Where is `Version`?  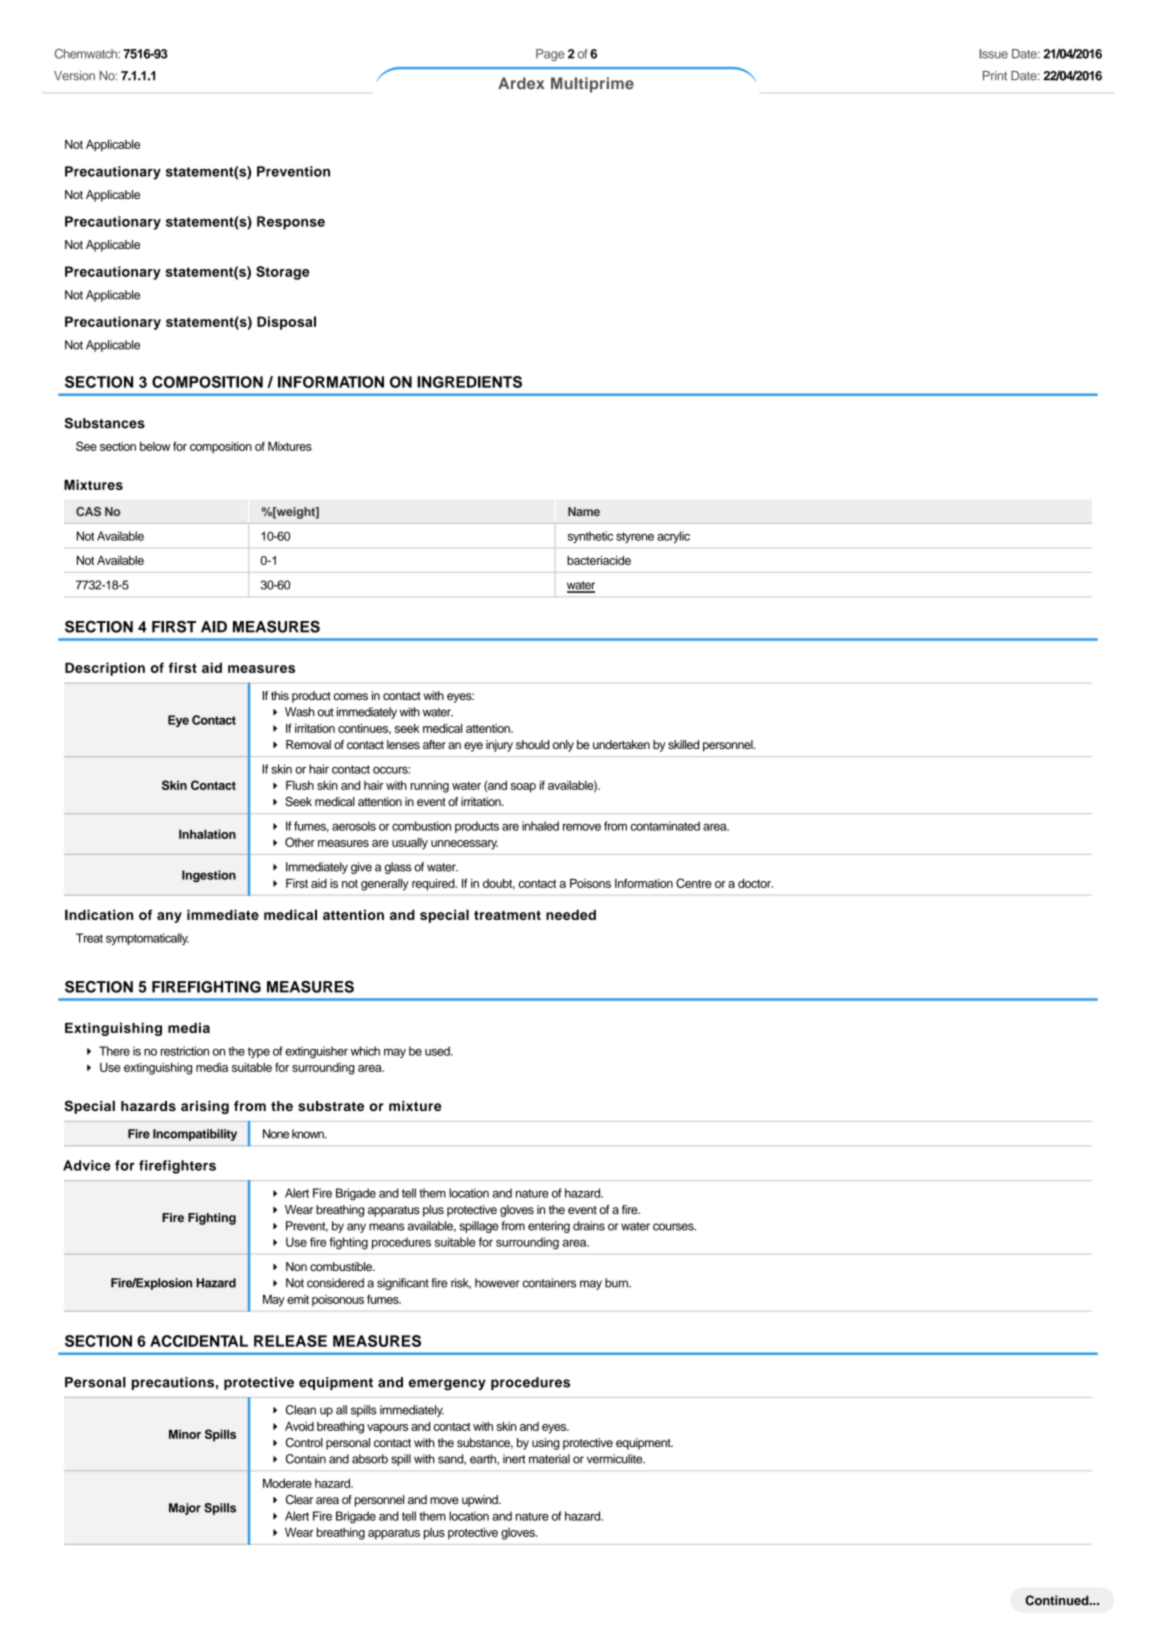 Version is located at coordinates (74, 76).
